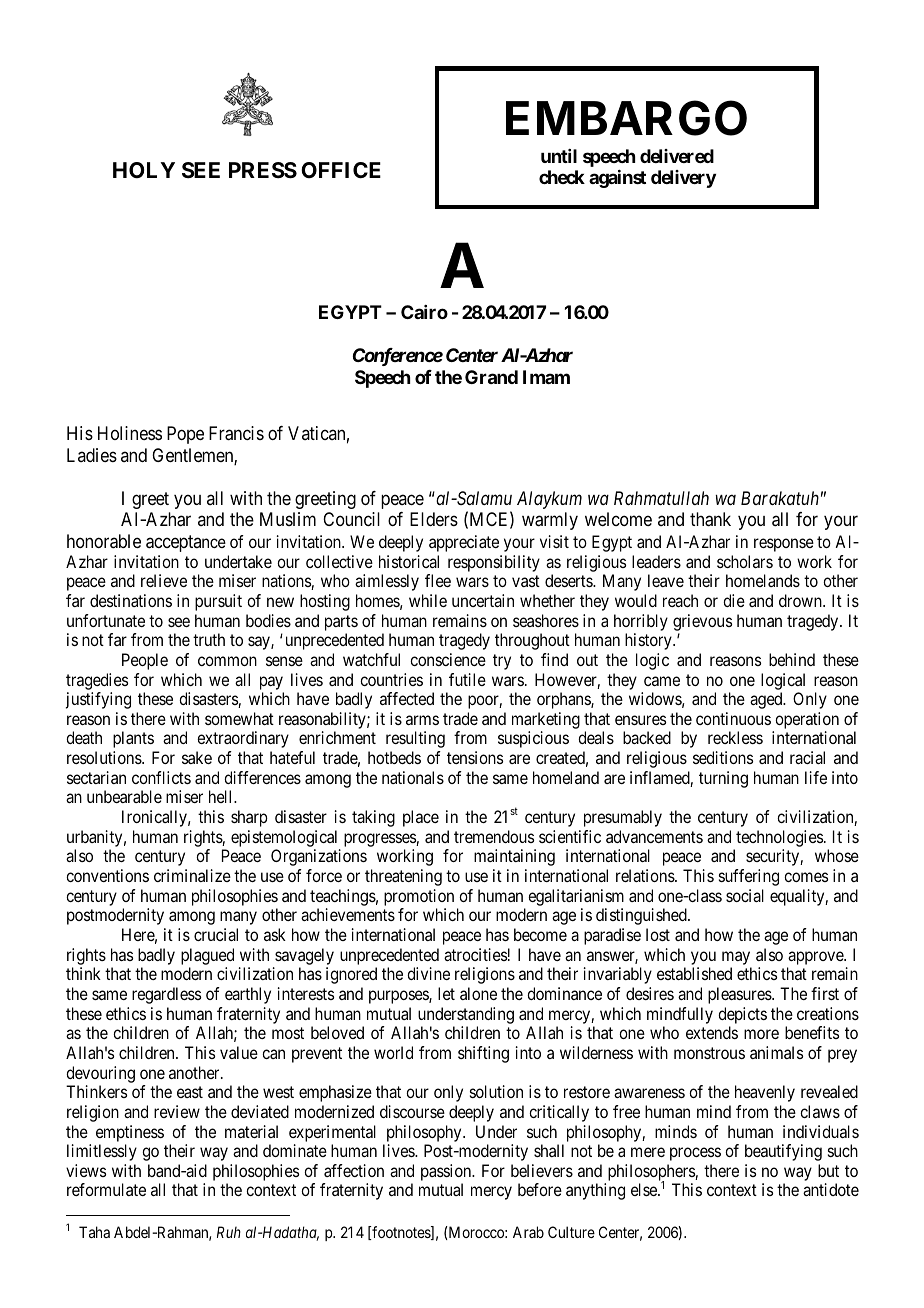 The width and height of the screenshot is (924, 1308). Describe the element at coordinates (559, 156) in the screenshot. I see `until` at that location.
